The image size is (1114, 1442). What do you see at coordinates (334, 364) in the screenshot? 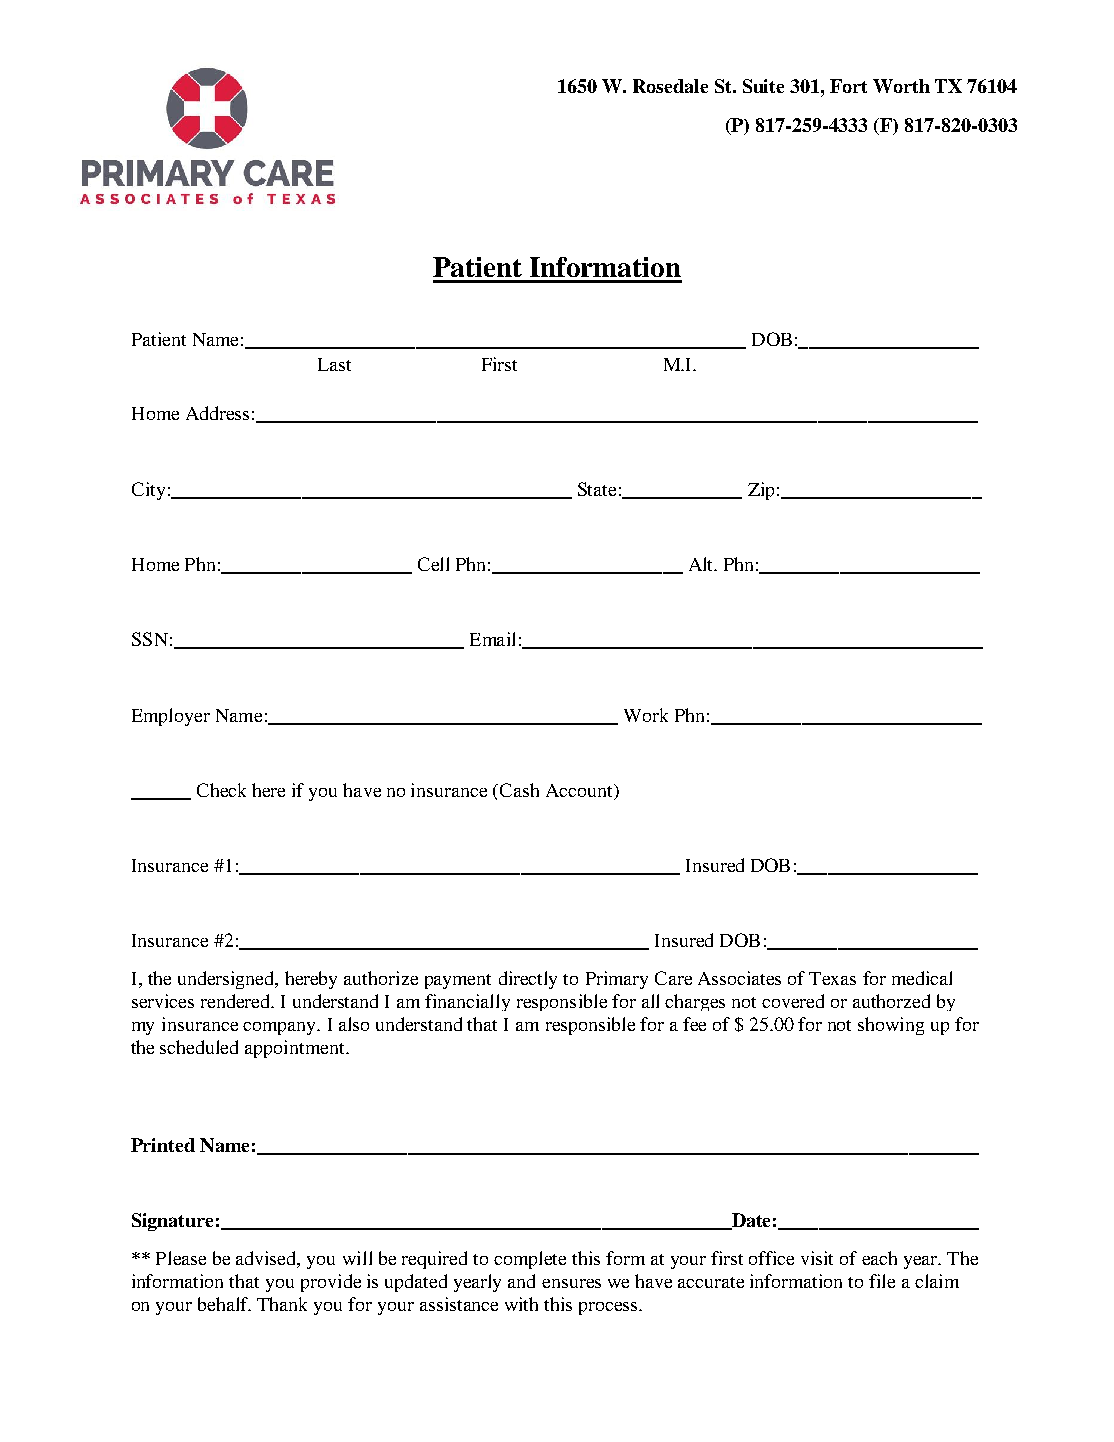
I see `Last` at bounding box center [334, 364].
